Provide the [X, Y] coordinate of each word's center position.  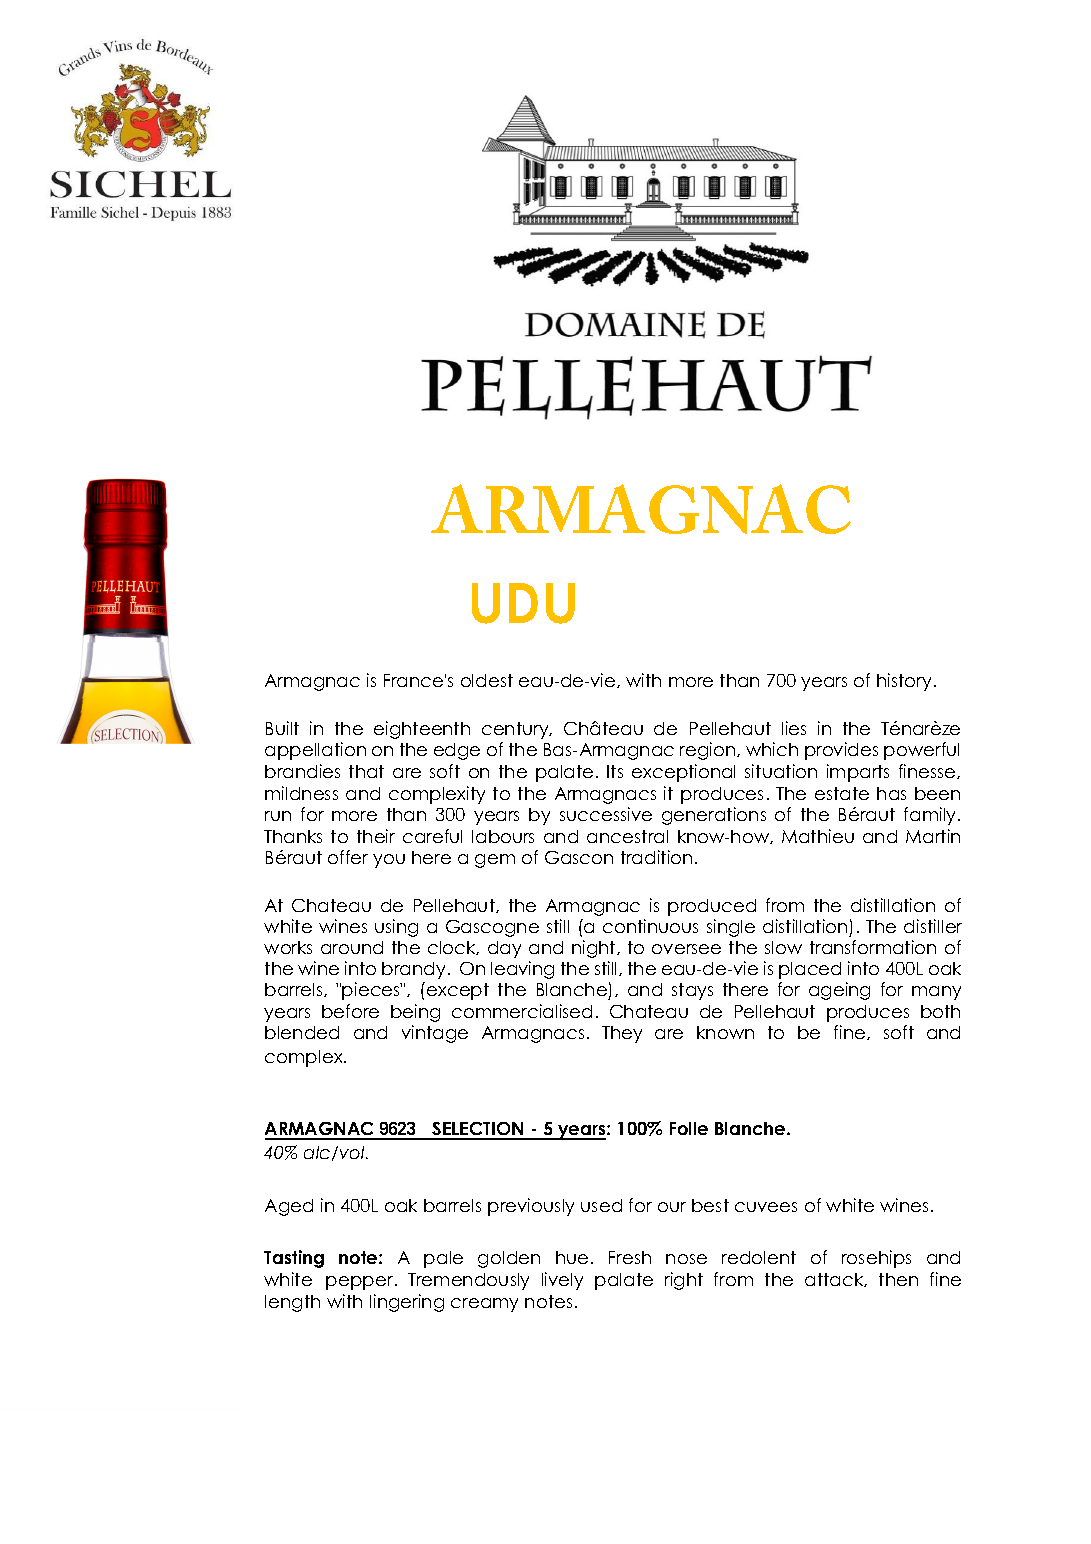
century [516, 730]
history [904, 682]
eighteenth [422, 730]
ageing [839, 991]
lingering [407, 1303]
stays [692, 991]
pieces [372, 991]
